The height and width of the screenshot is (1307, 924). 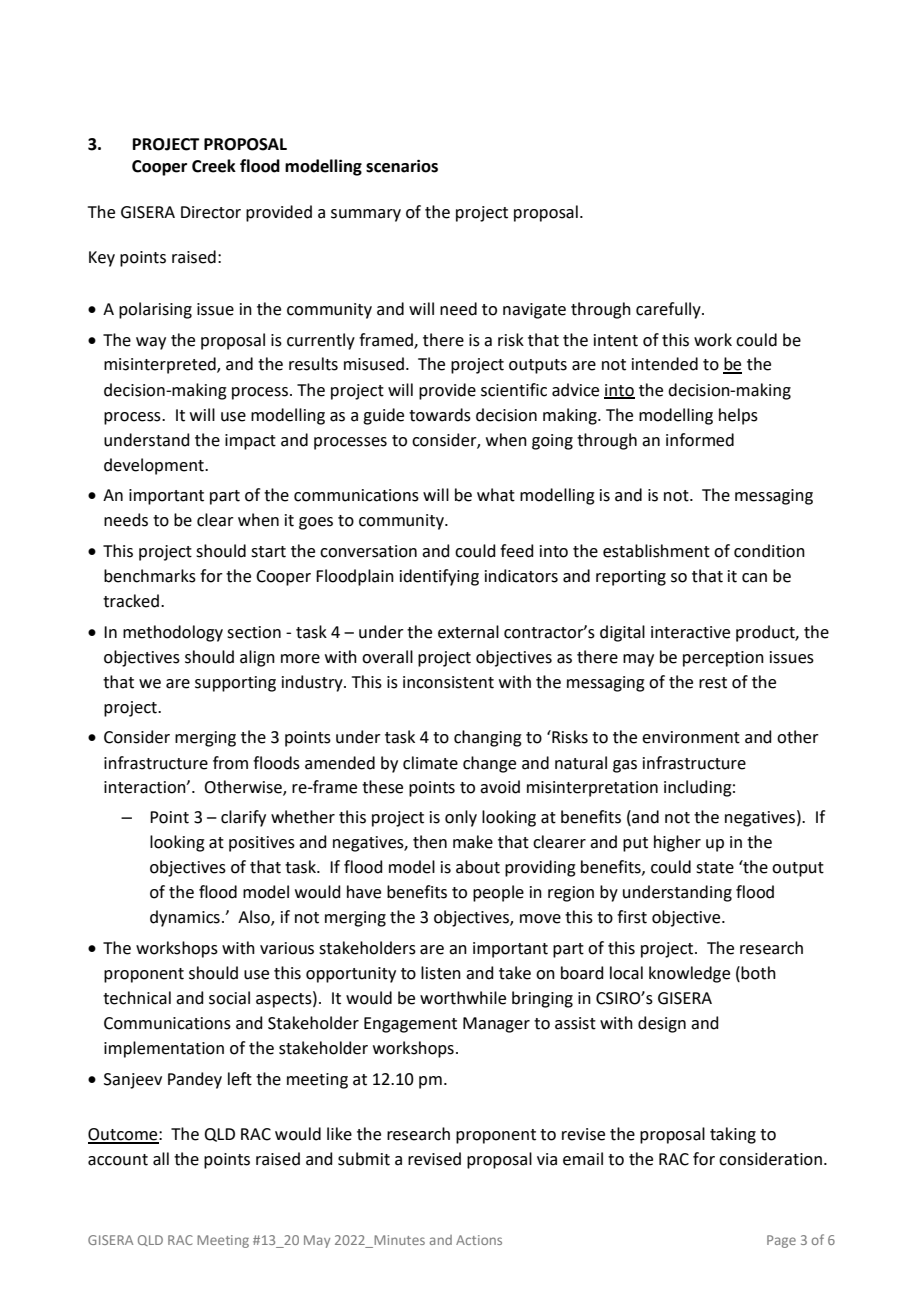 What do you see at coordinates (402, 166) in the screenshot?
I see `scenarios` at bounding box center [402, 166].
